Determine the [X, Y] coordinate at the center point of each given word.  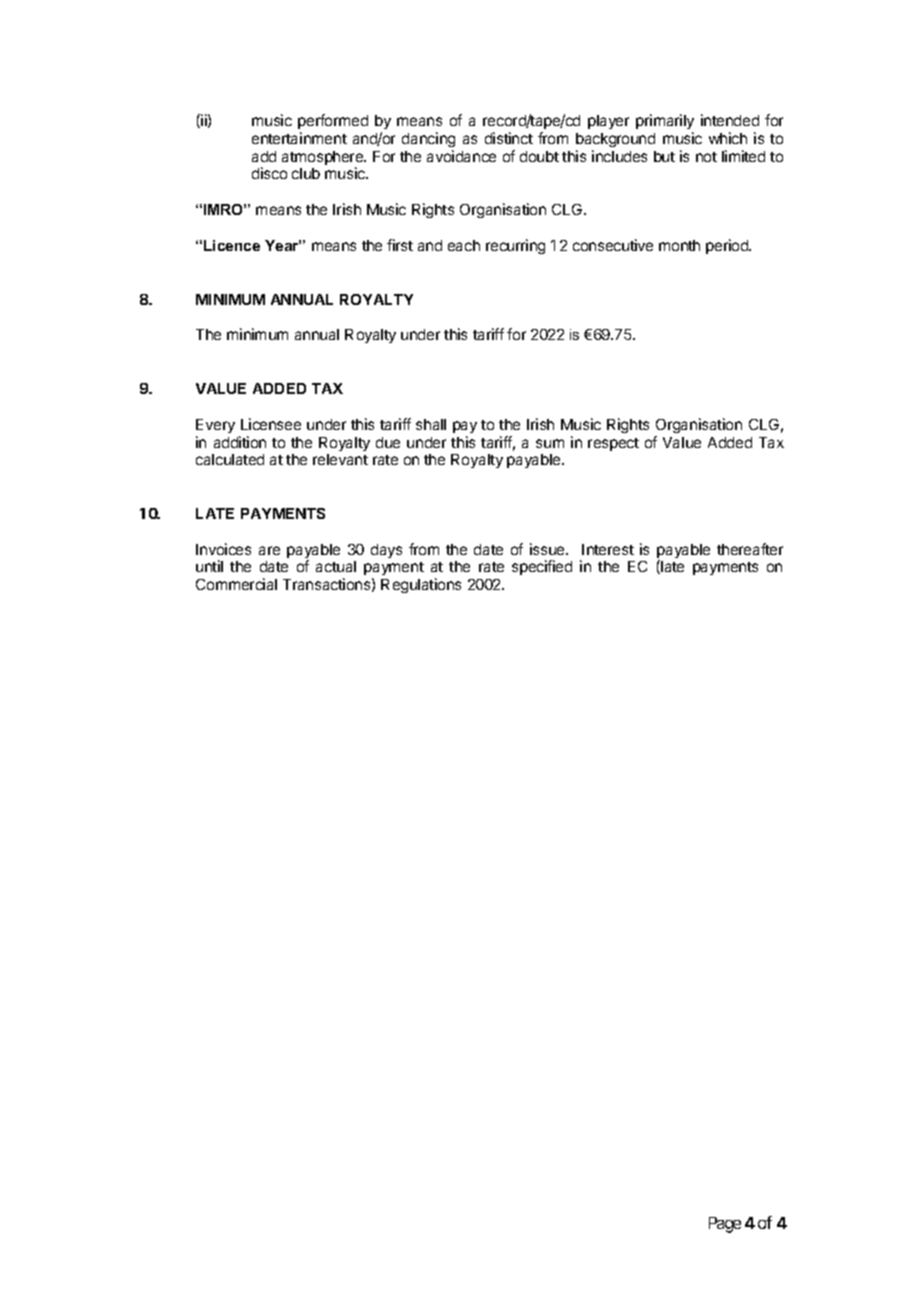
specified [542, 567]
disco [269, 173]
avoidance [461, 156]
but [664, 156]
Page [725, 1225]
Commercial [236, 584]
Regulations [421, 585]
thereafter [750, 549]
